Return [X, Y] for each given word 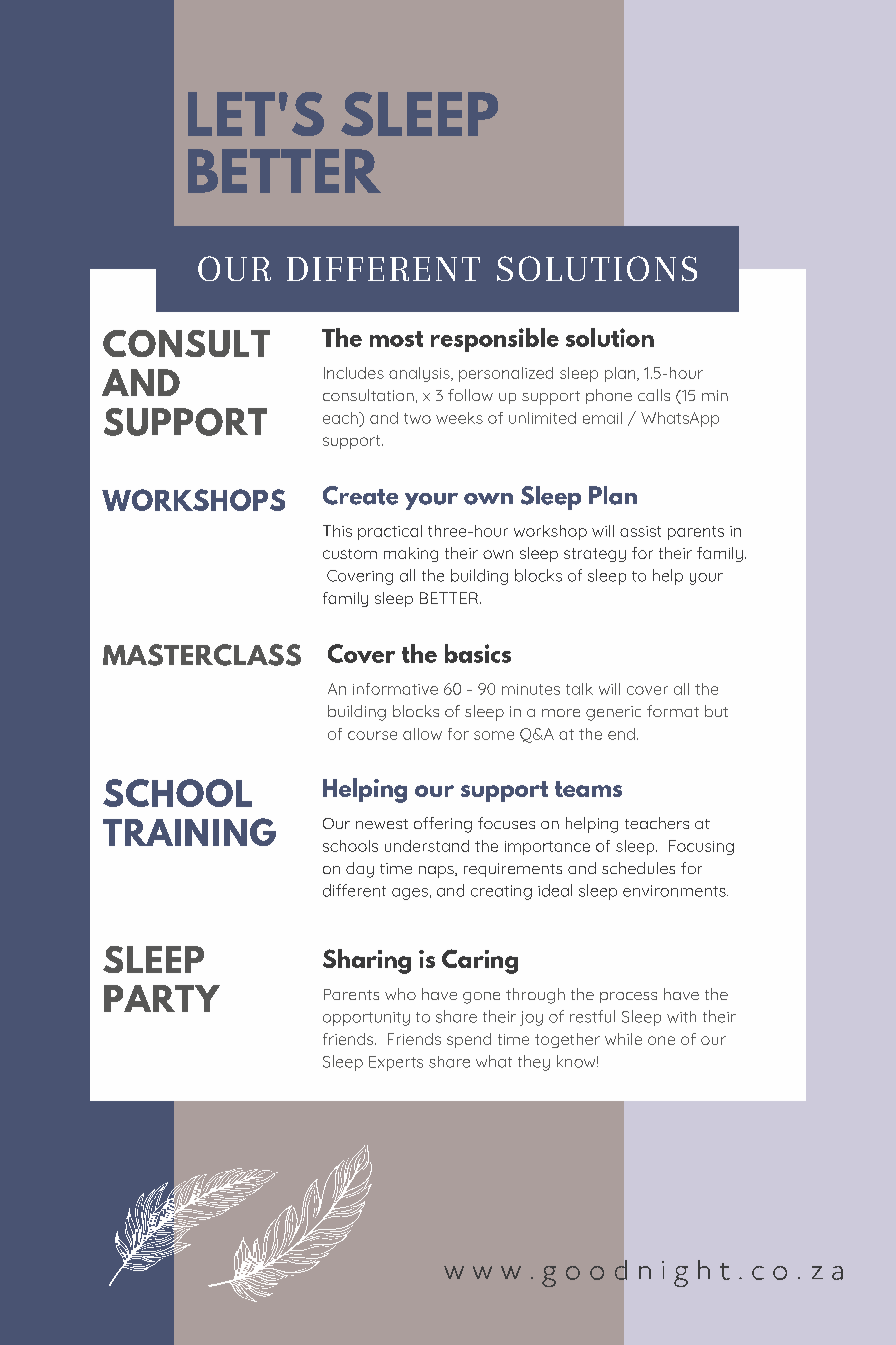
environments [675, 891]
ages [410, 894]
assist [640, 531]
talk [579, 689]
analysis [420, 374]
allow [422, 734]
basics [478, 653]
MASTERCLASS [202, 655]
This [337, 531]
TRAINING [189, 832]
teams [588, 789]
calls [654, 395]
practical [390, 532]
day [360, 870]
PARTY [162, 998]
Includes [354, 373]
